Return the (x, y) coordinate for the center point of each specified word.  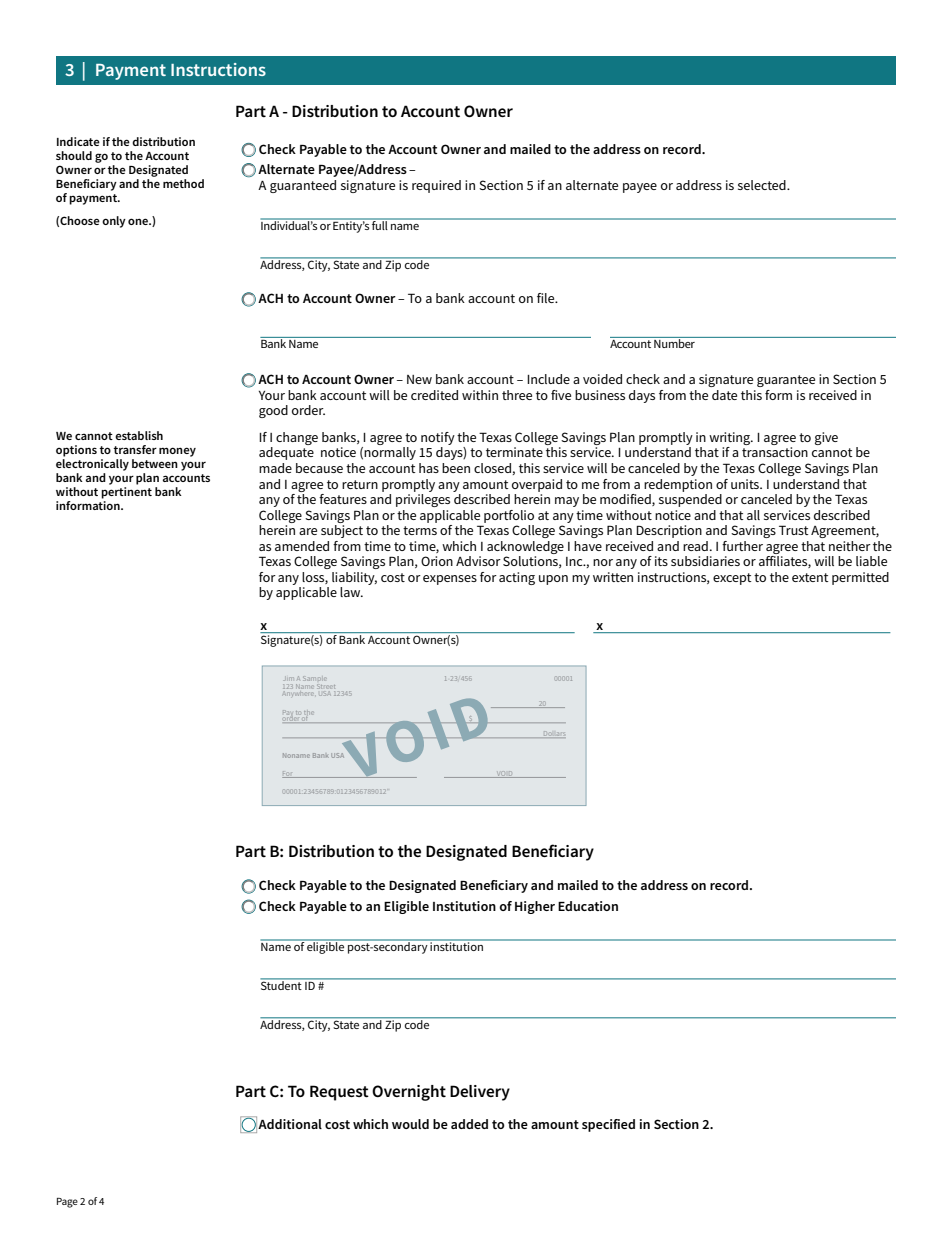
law (351, 592)
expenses (450, 580)
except (732, 579)
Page (67, 1203)
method (183, 183)
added (469, 1124)
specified (608, 1125)
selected (763, 185)
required (436, 186)
